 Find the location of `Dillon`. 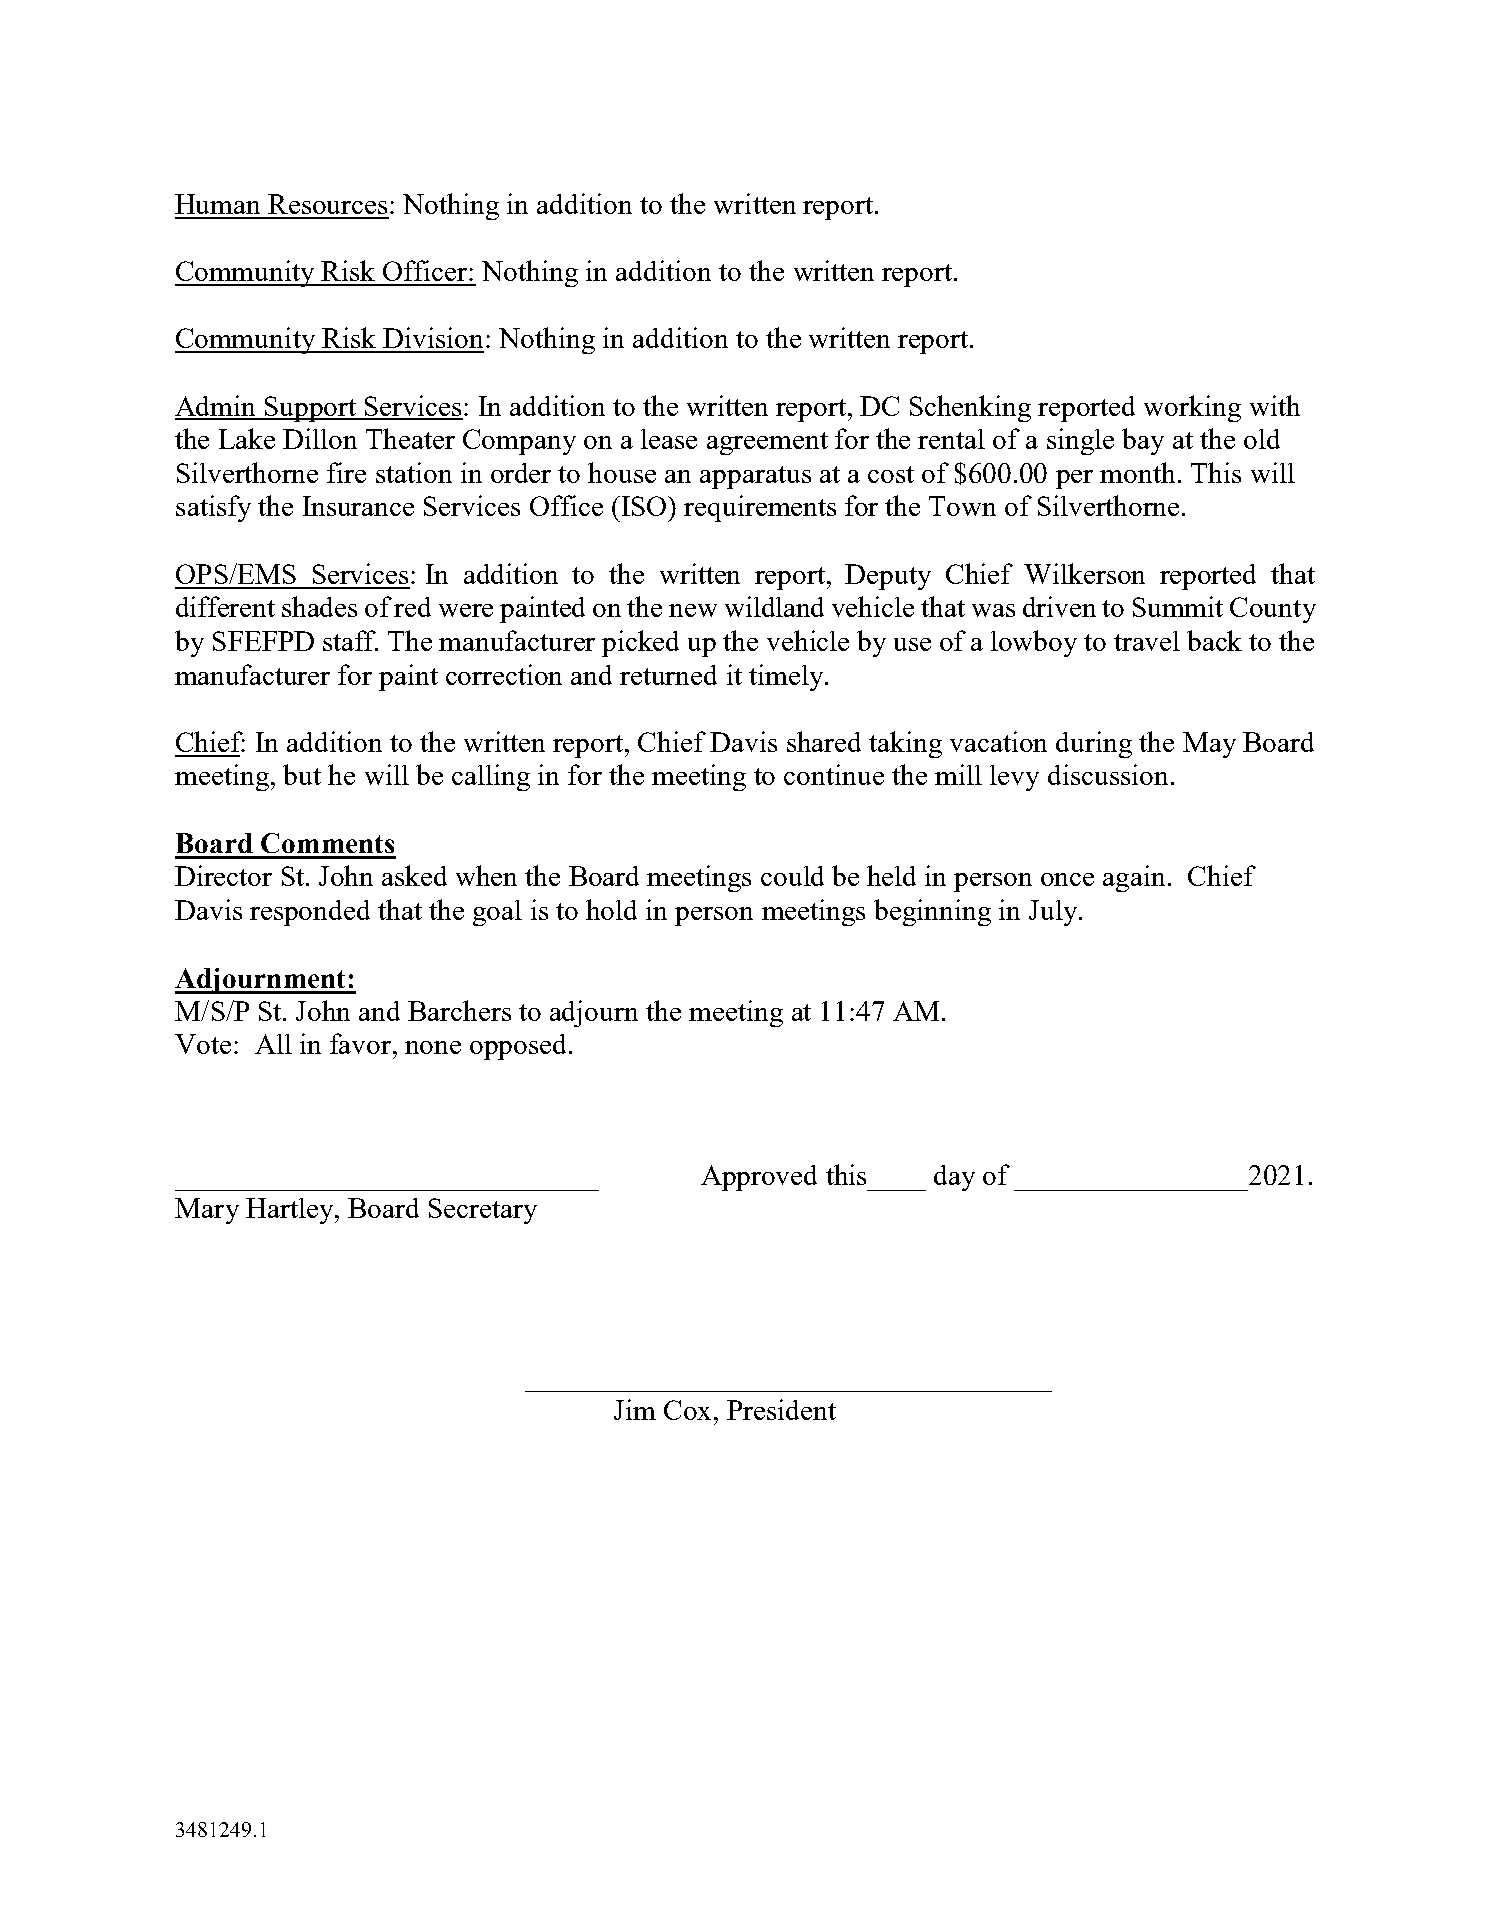

Dillon is located at coordinates (320, 438).
